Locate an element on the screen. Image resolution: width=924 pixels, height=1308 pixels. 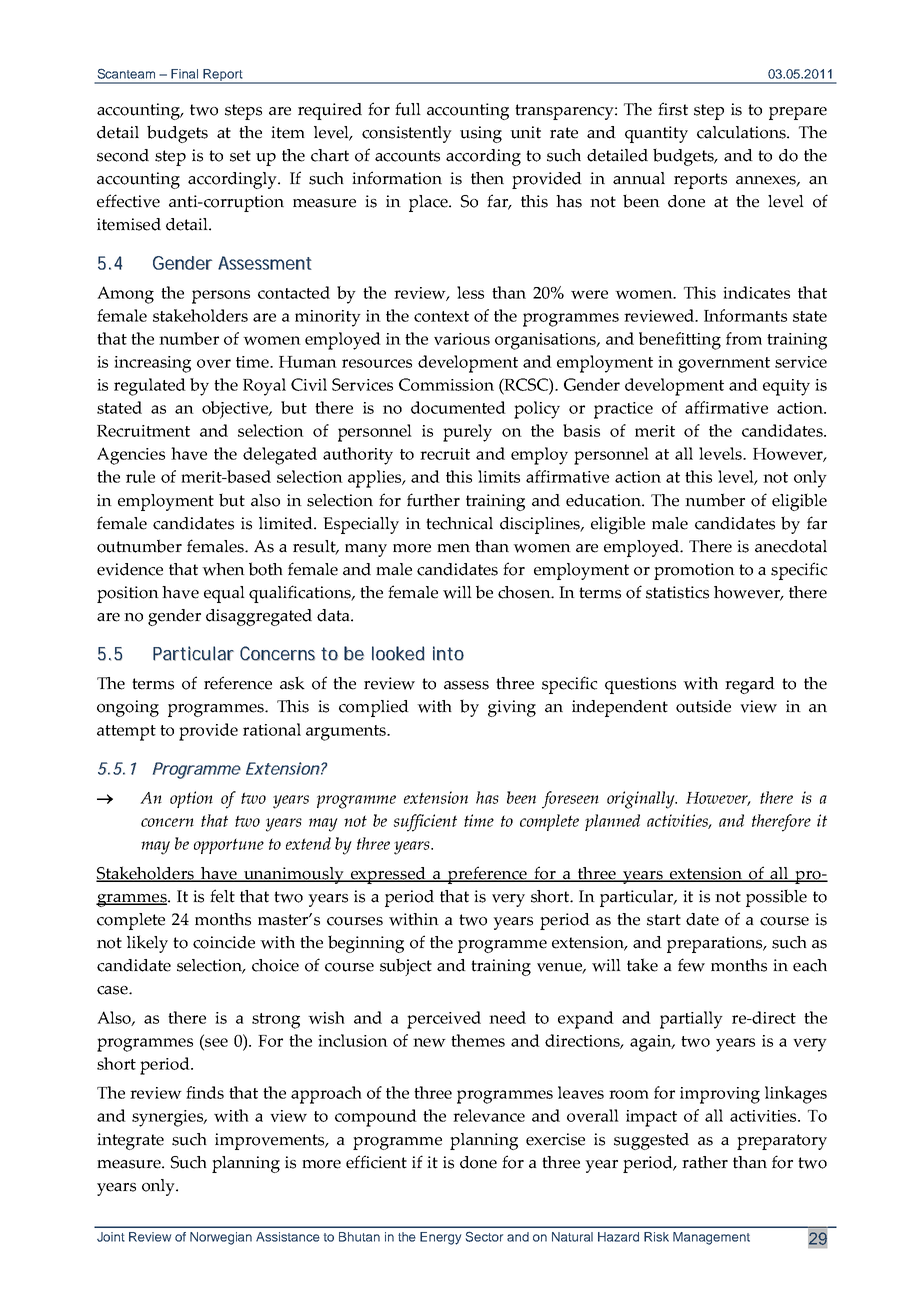
sufficient is located at coordinates (425, 823).
